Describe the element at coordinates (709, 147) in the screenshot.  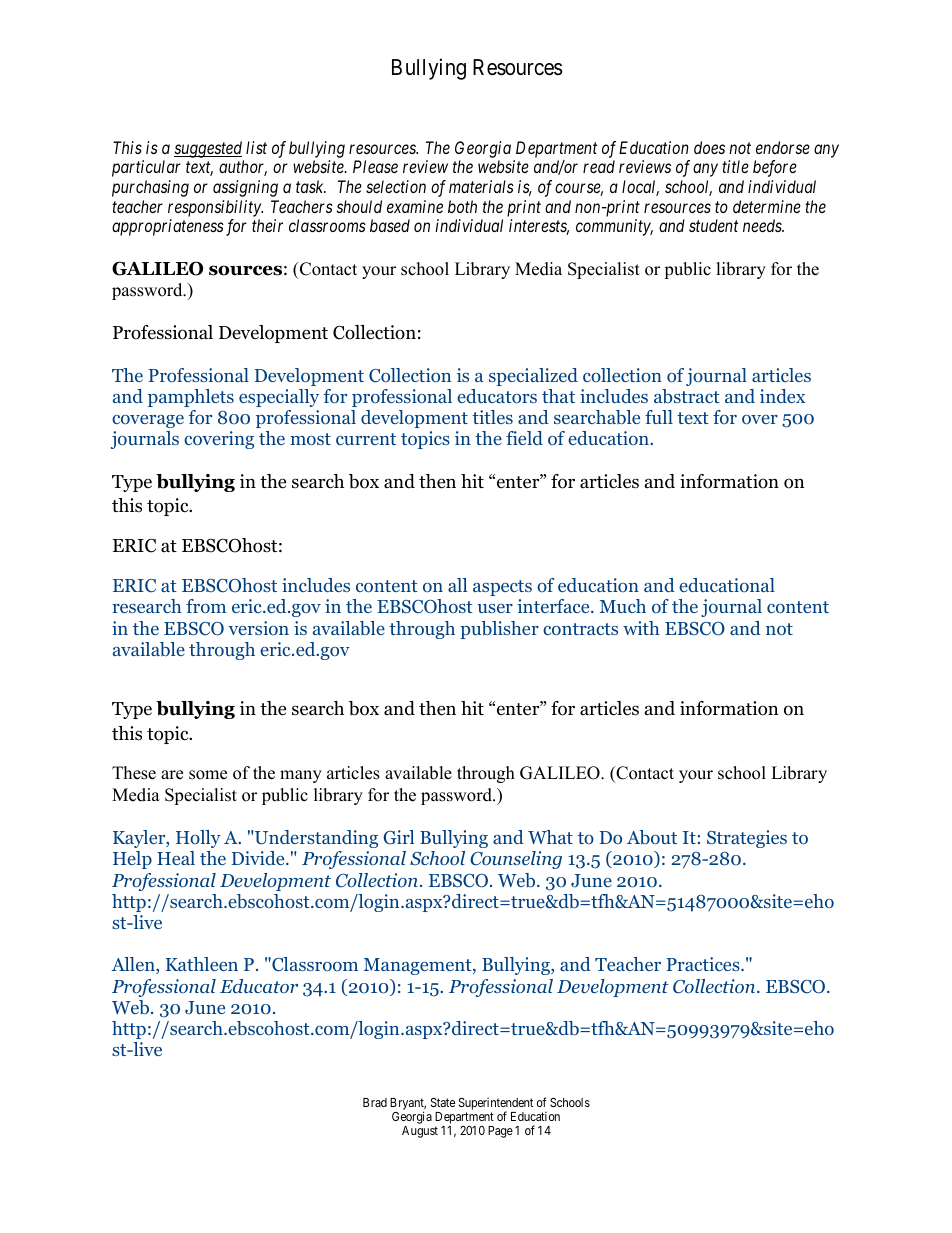
I see `does` at that location.
